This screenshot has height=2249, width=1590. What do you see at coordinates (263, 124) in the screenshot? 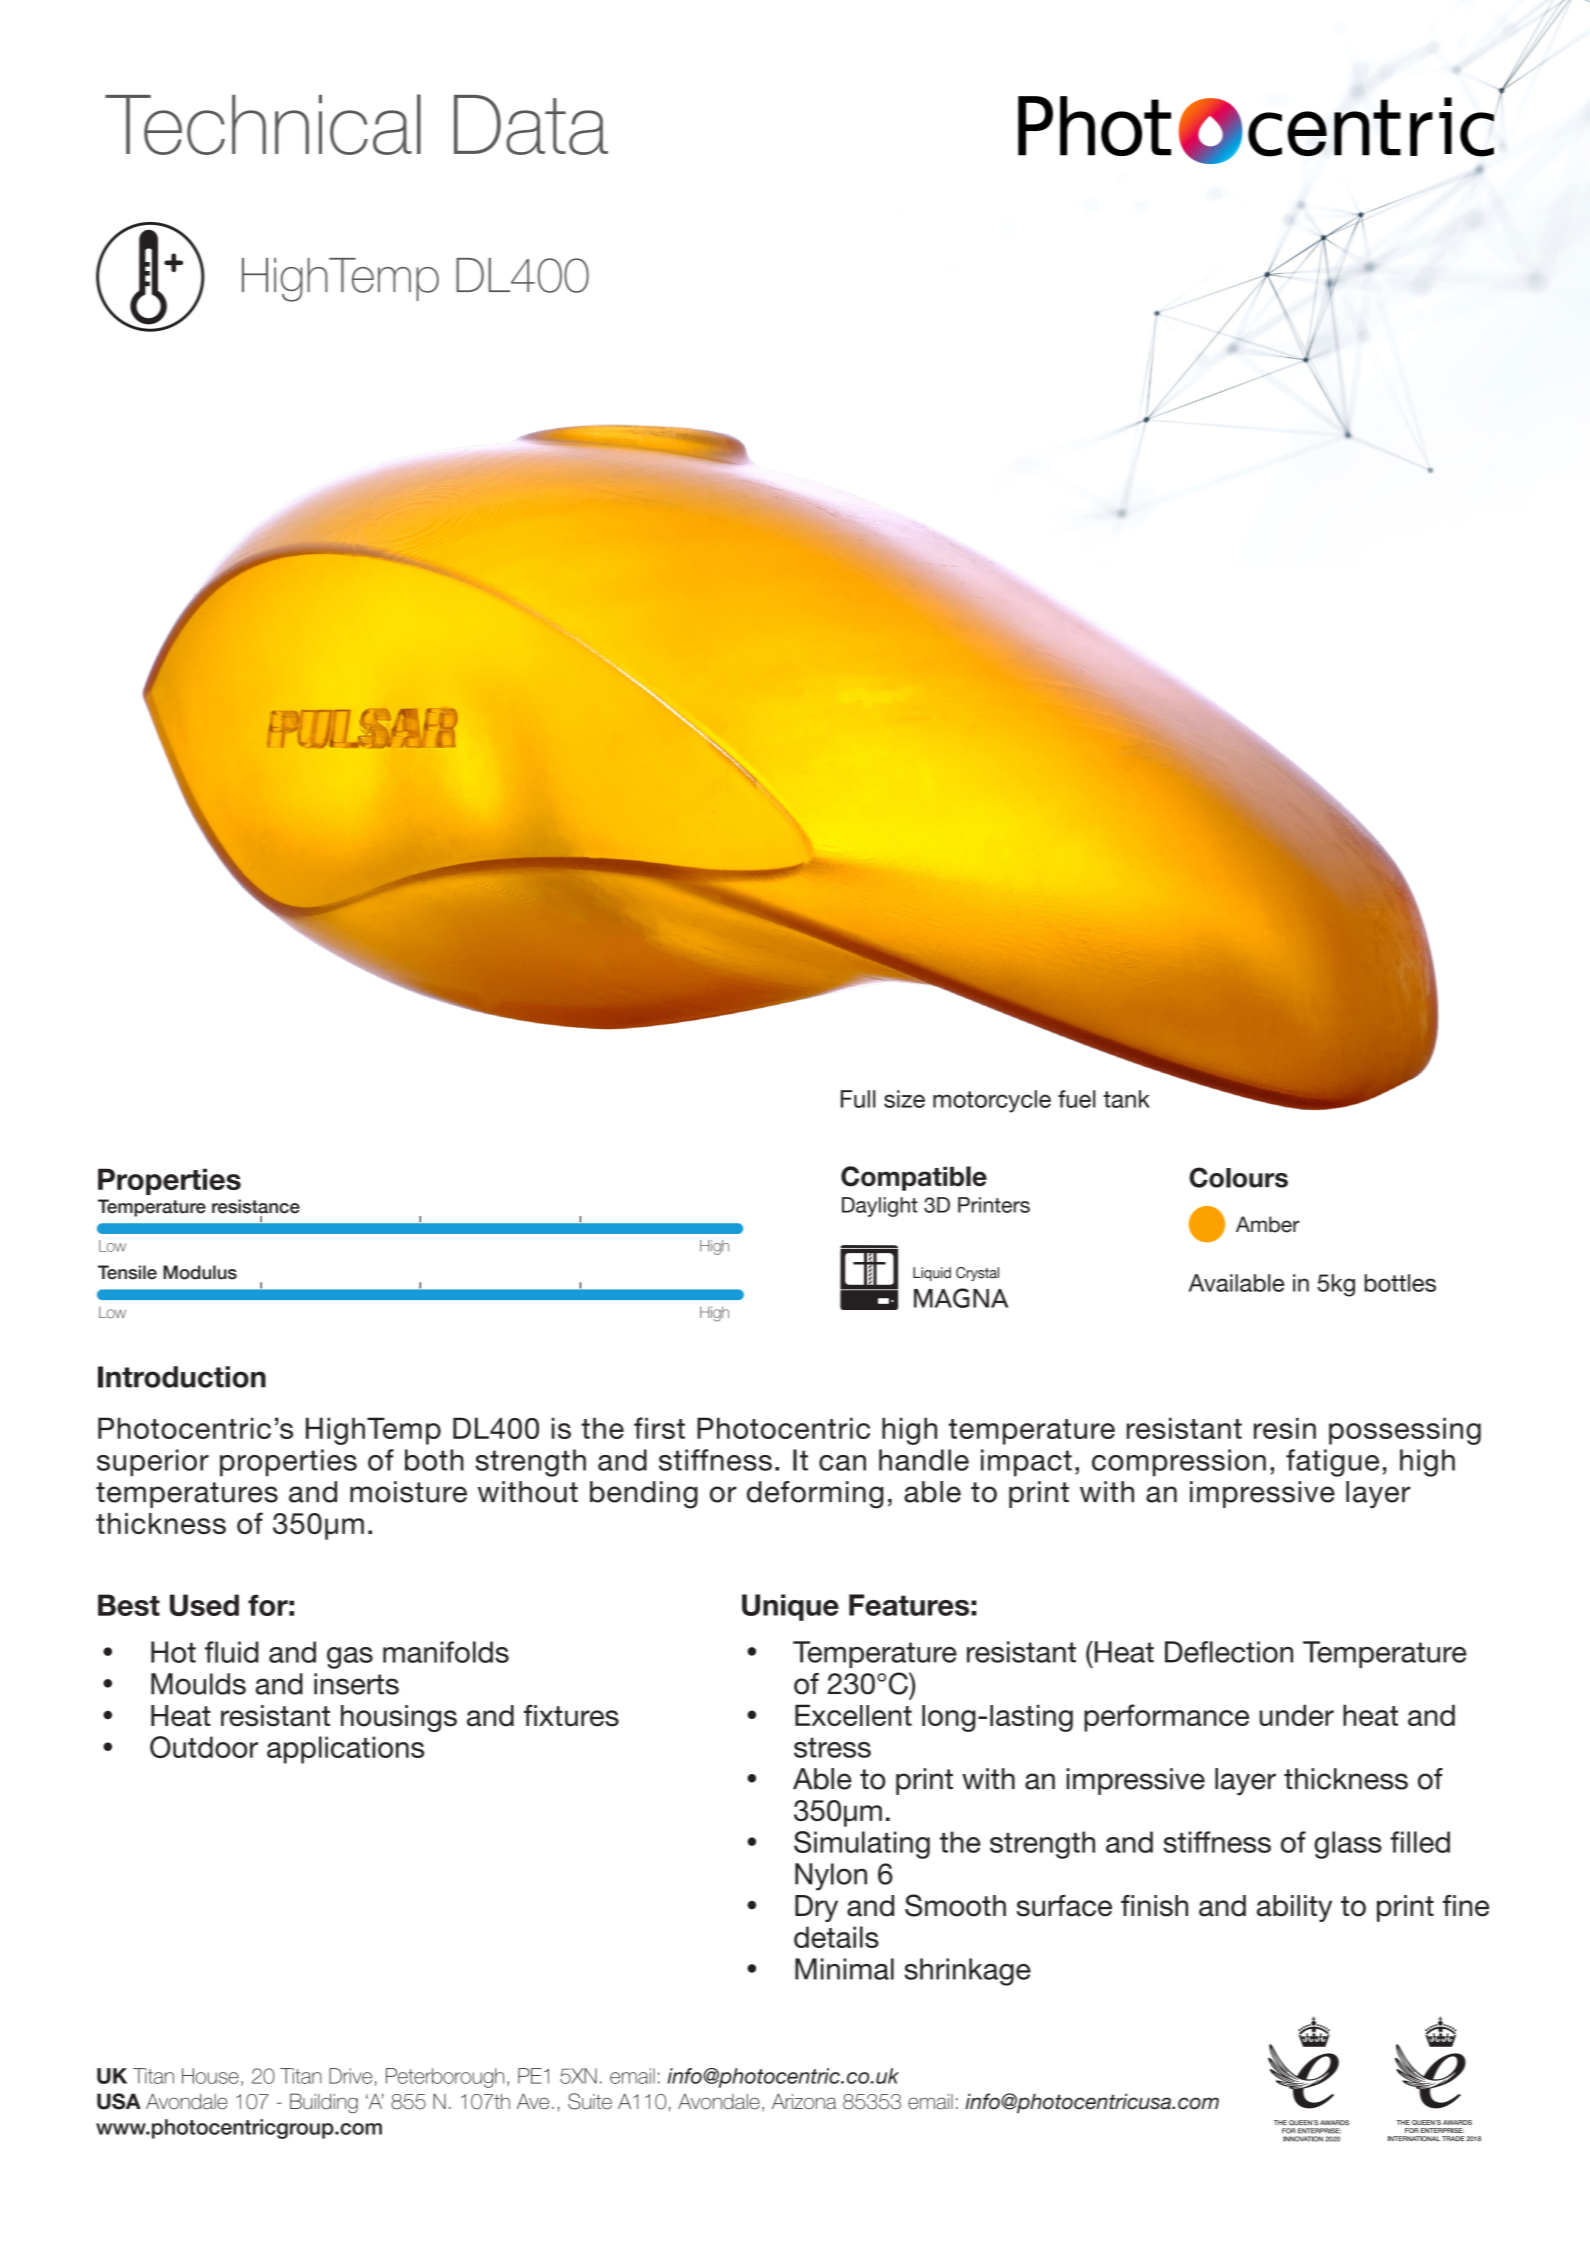
I see `Technical` at bounding box center [263, 124].
